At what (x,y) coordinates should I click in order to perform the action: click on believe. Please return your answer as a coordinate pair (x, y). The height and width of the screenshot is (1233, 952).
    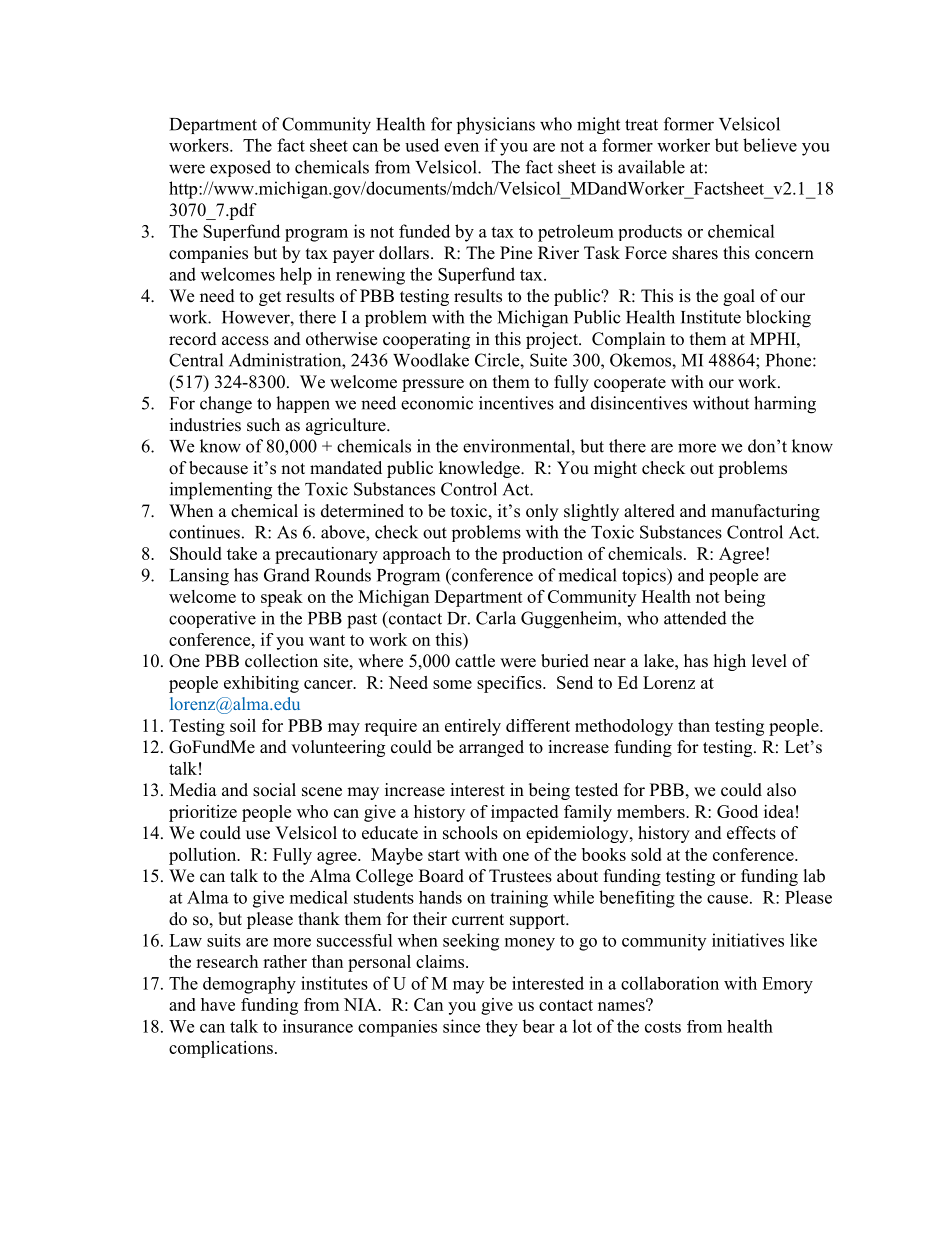
    Looking at the image, I should click on (770, 145).
